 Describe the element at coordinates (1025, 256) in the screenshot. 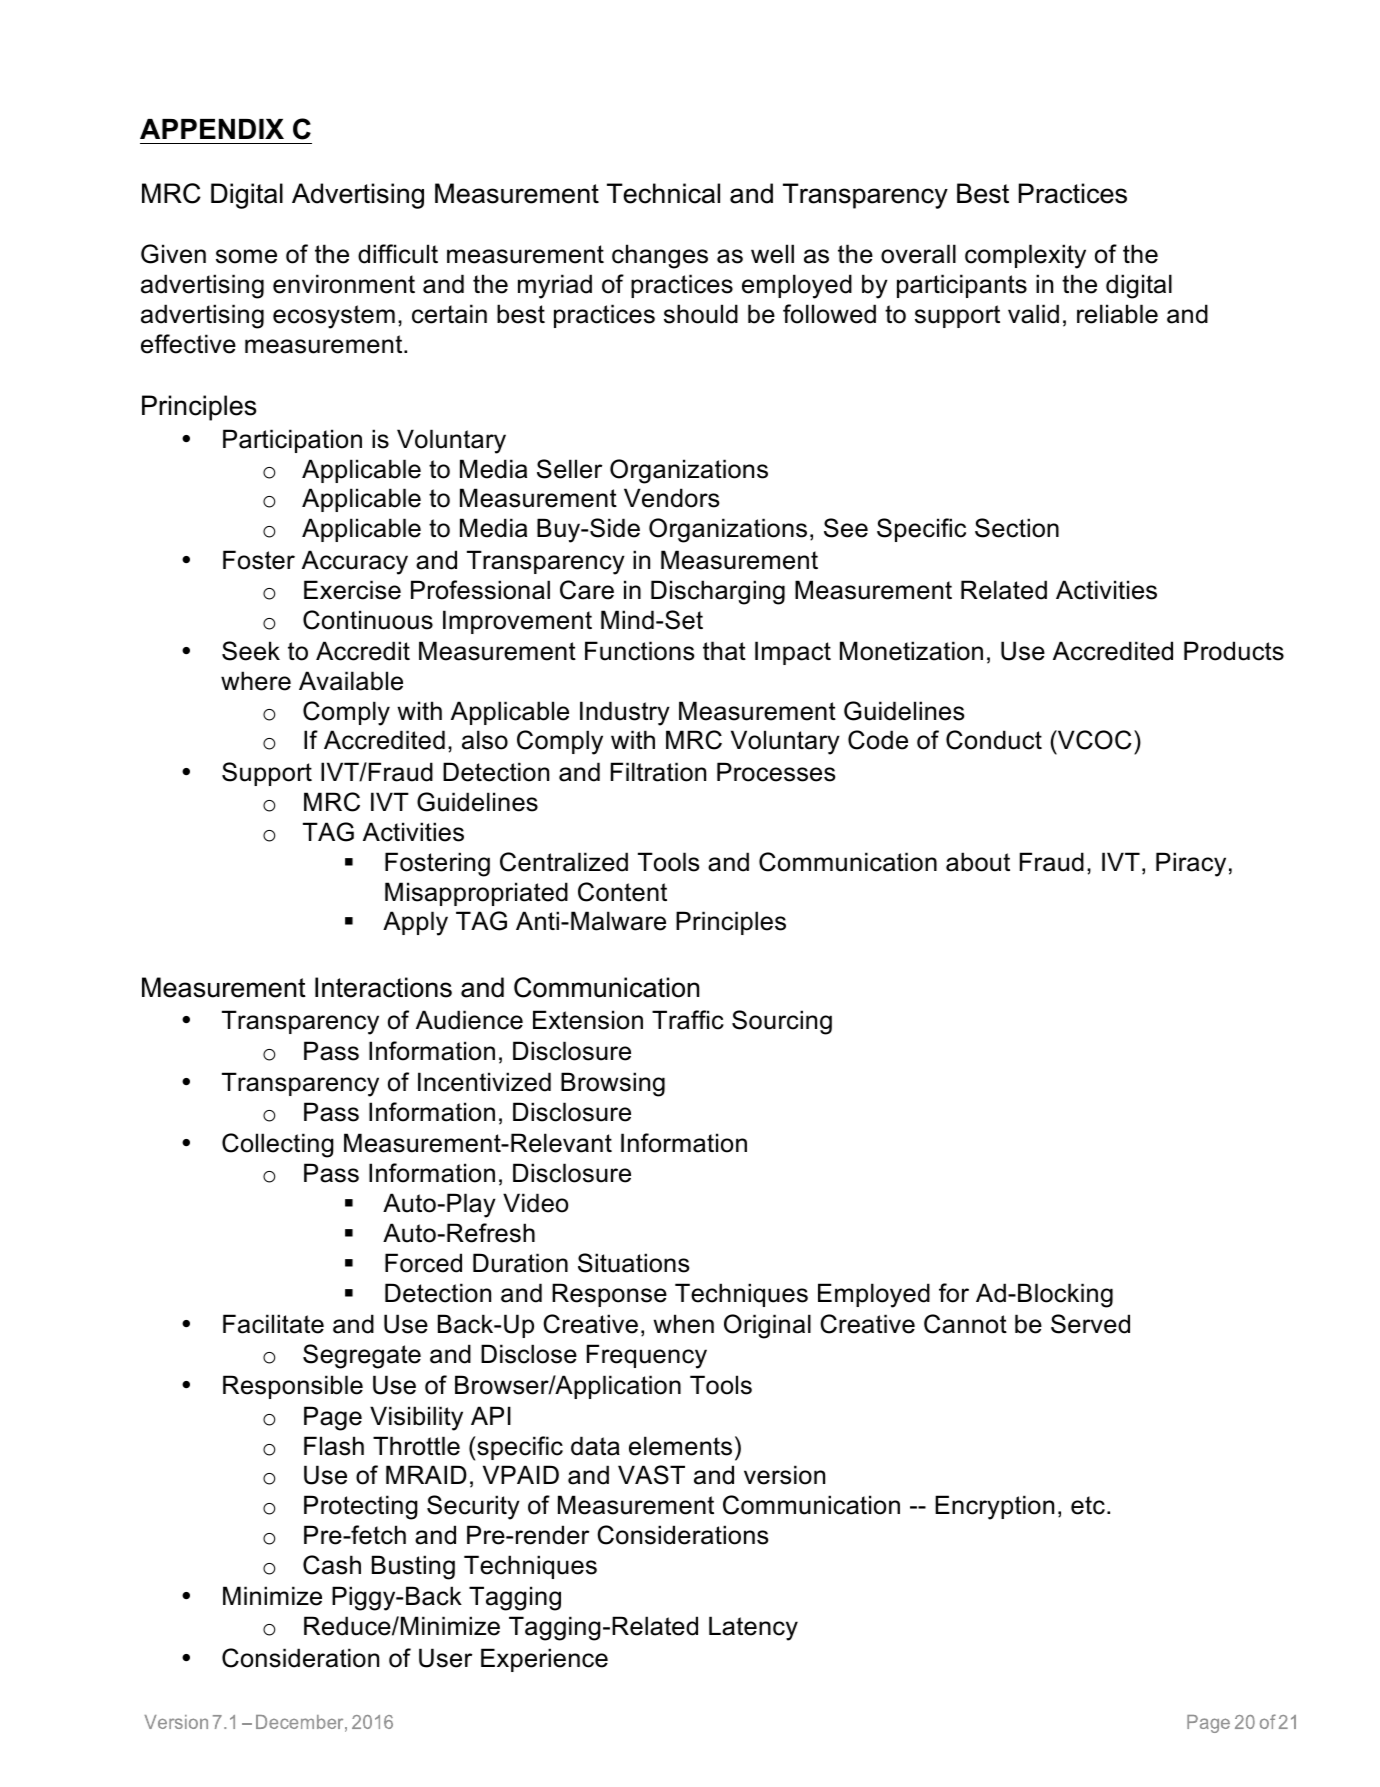

I see `complexity` at that location.
